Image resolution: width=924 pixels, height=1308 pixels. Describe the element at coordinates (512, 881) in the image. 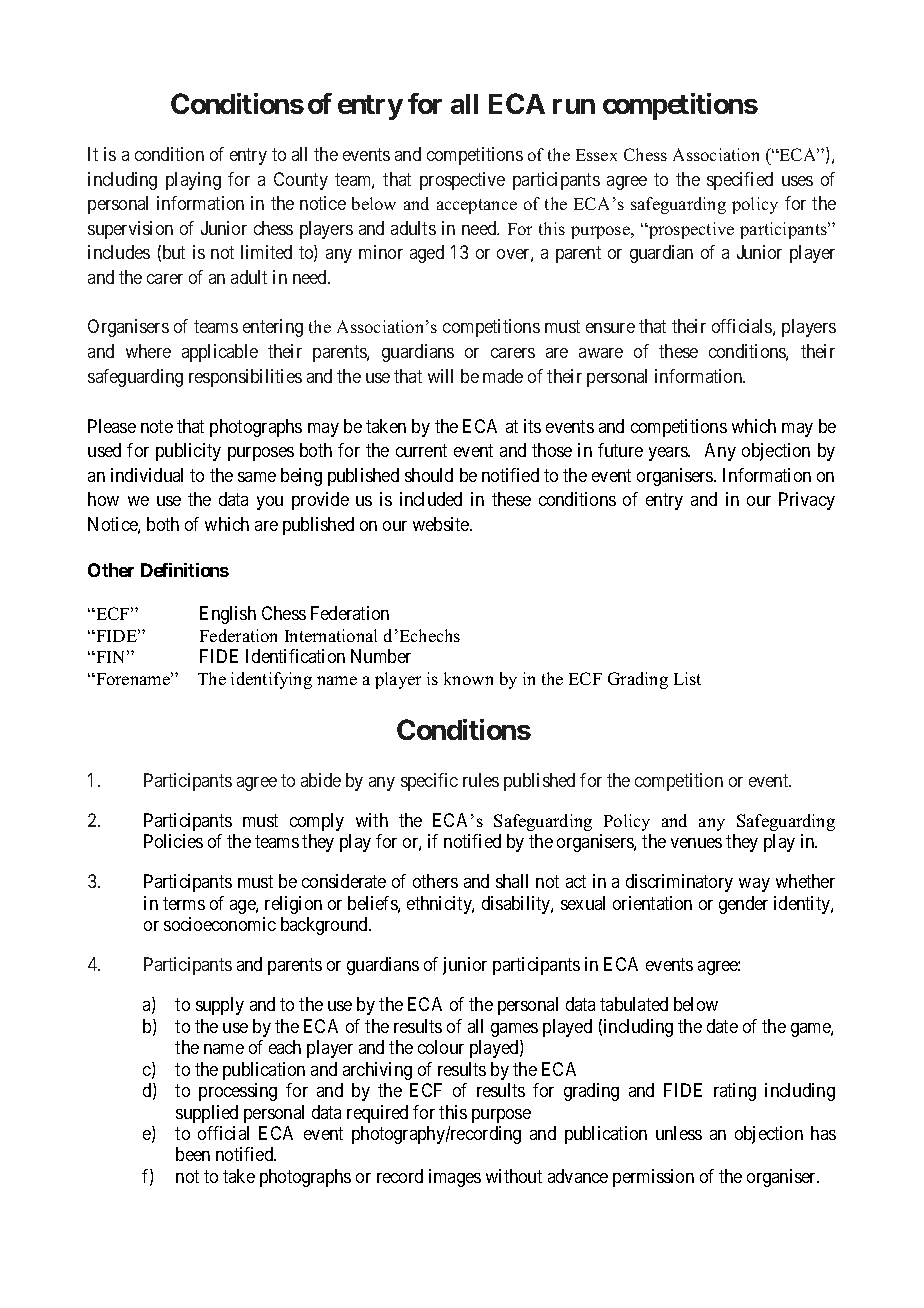

I see `shall` at that location.
